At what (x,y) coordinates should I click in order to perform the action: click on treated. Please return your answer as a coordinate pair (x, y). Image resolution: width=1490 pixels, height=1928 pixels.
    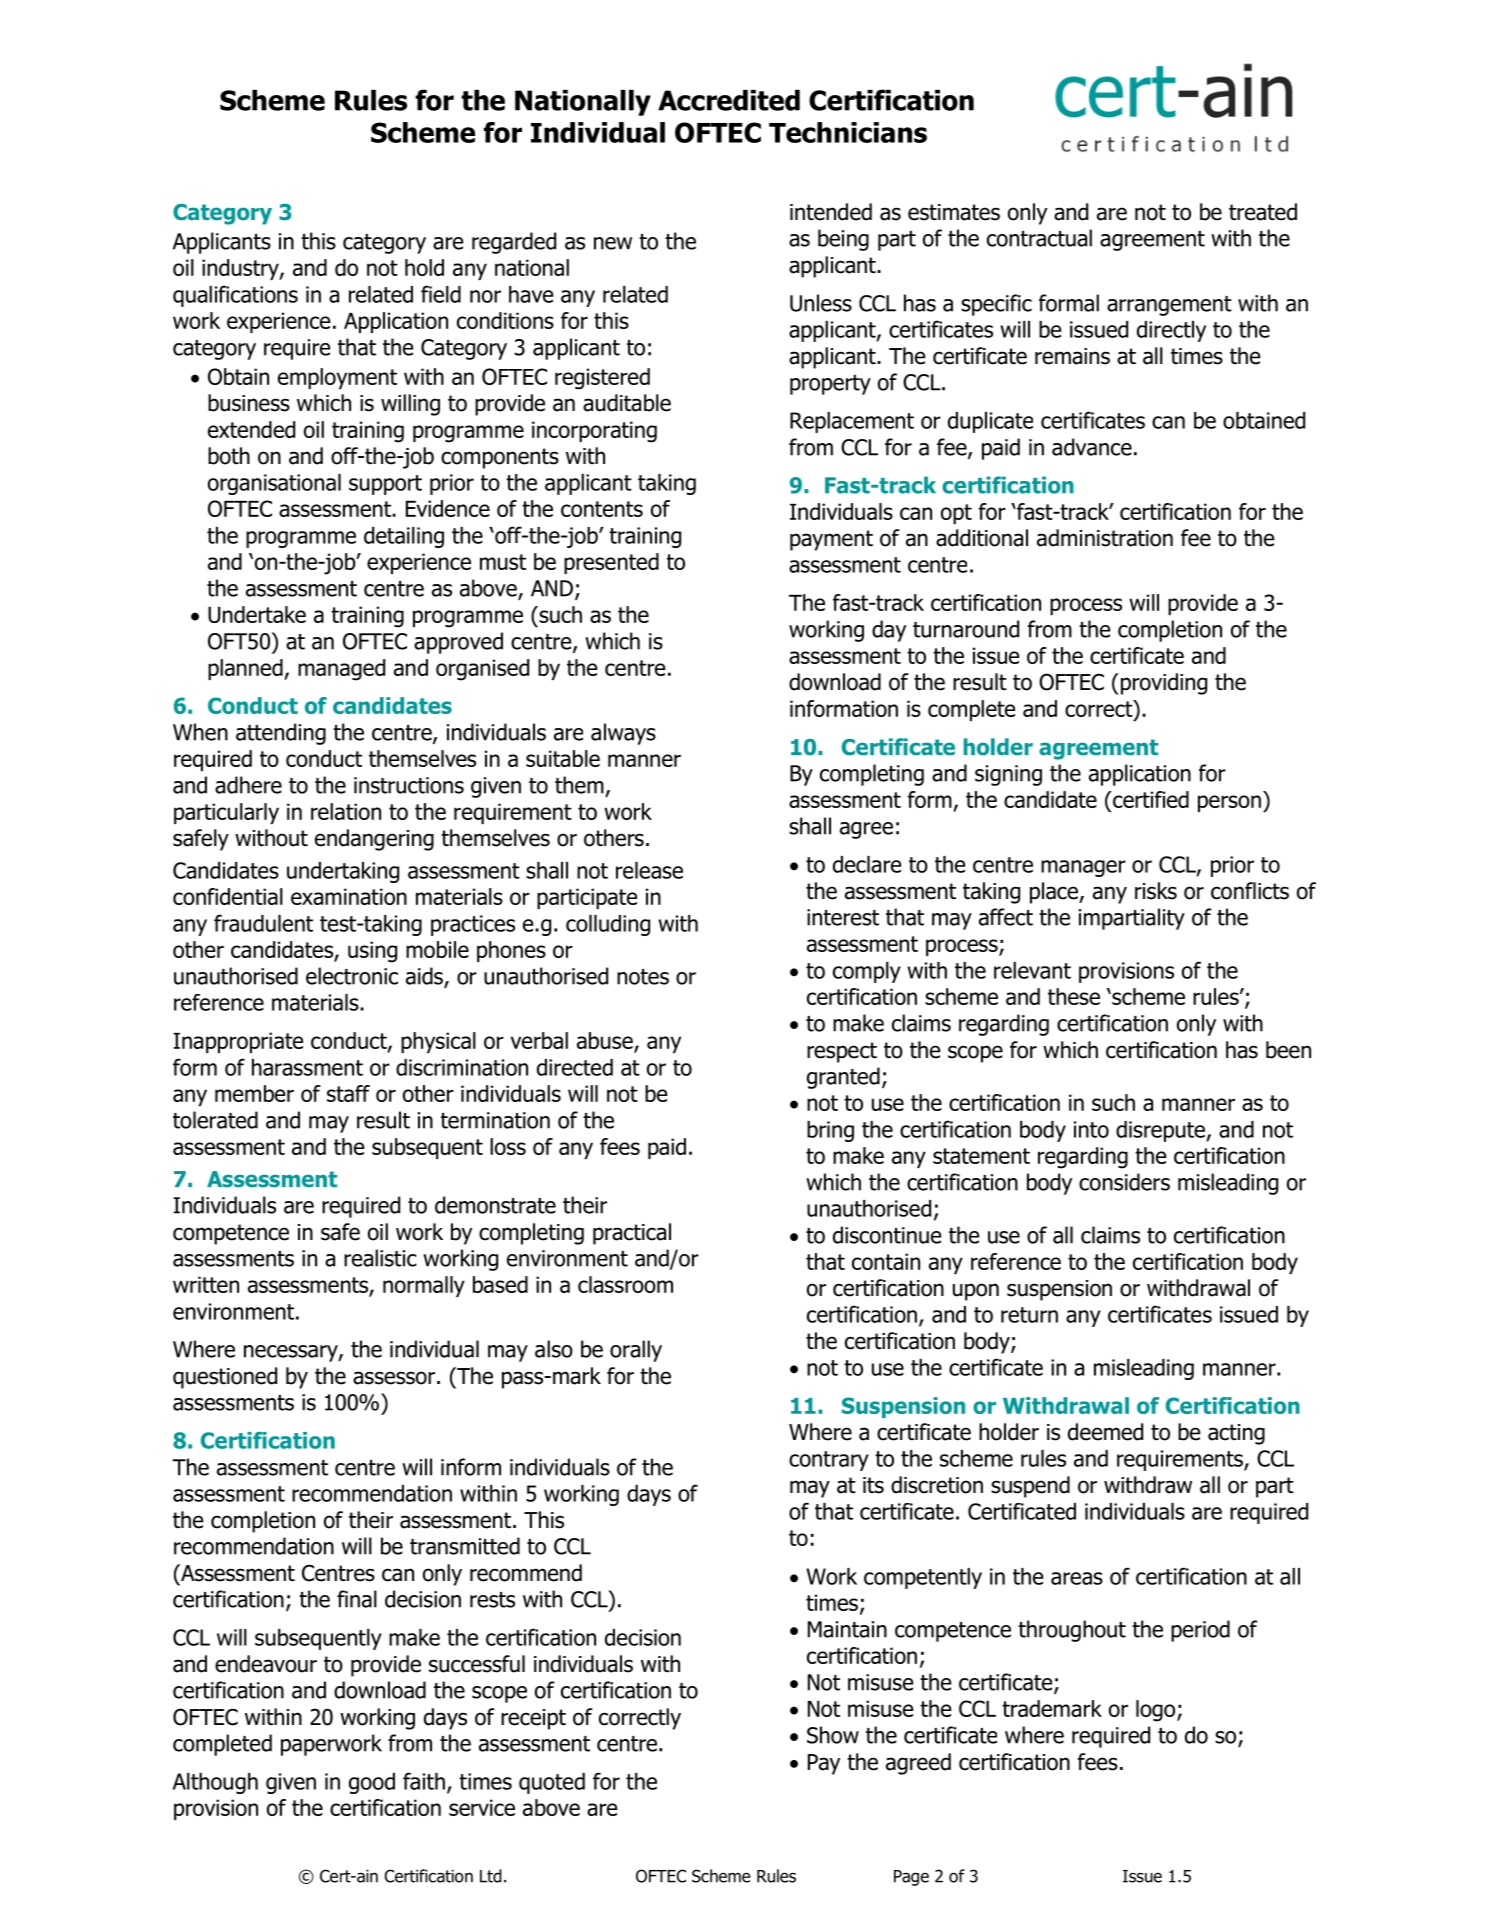
    Looking at the image, I should click on (1263, 212).
